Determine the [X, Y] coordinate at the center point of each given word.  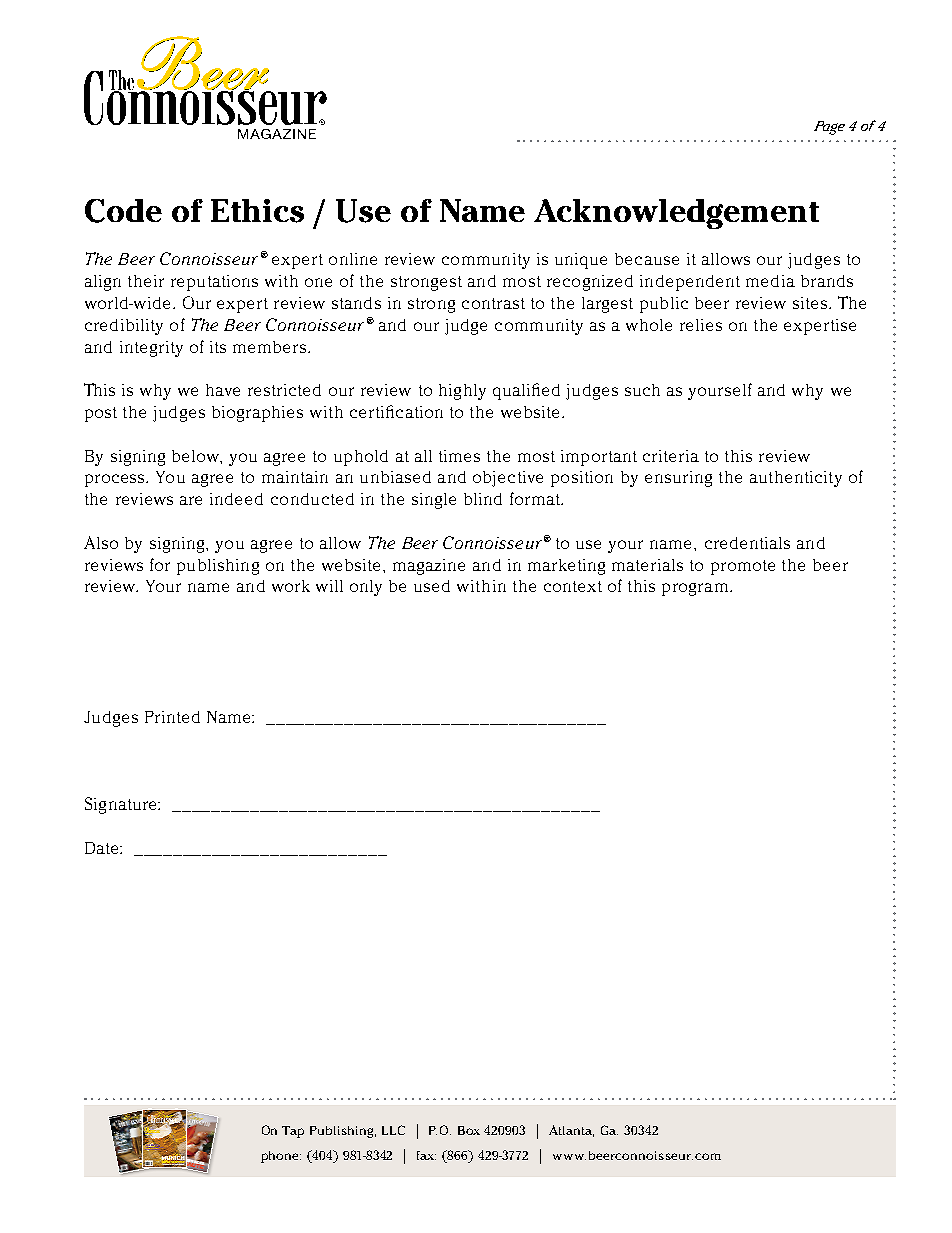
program [695, 589]
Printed [172, 717]
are [191, 500]
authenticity [796, 479]
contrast [493, 303]
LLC [393, 1130]
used [432, 586]
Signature [122, 805]
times [459, 456]
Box [469, 1130]
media [770, 281]
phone [281, 1157]
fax [426, 1155]
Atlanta [571, 1131]
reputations [214, 283]
